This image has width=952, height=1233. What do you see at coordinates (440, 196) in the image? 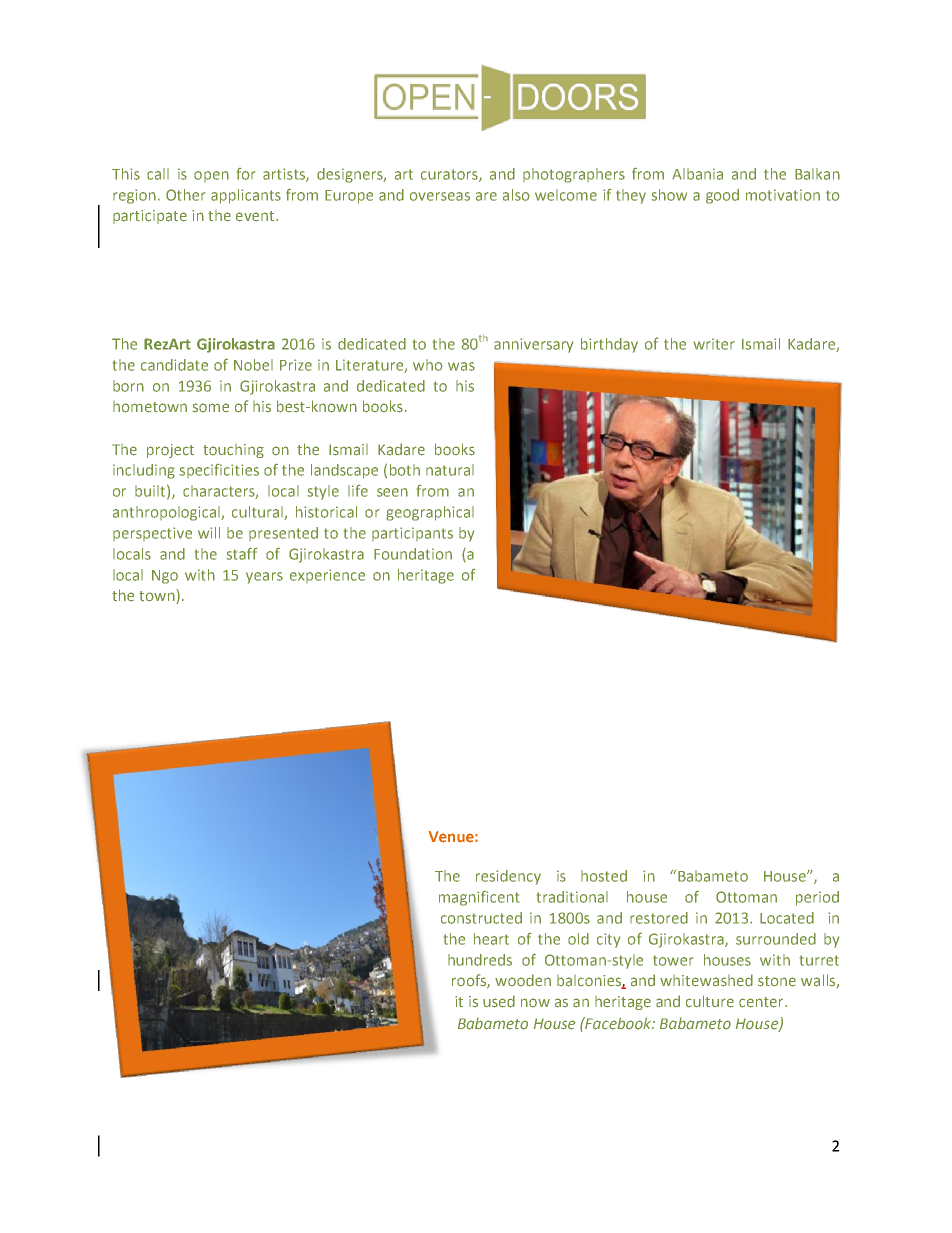
I see `overseas` at bounding box center [440, 196].
